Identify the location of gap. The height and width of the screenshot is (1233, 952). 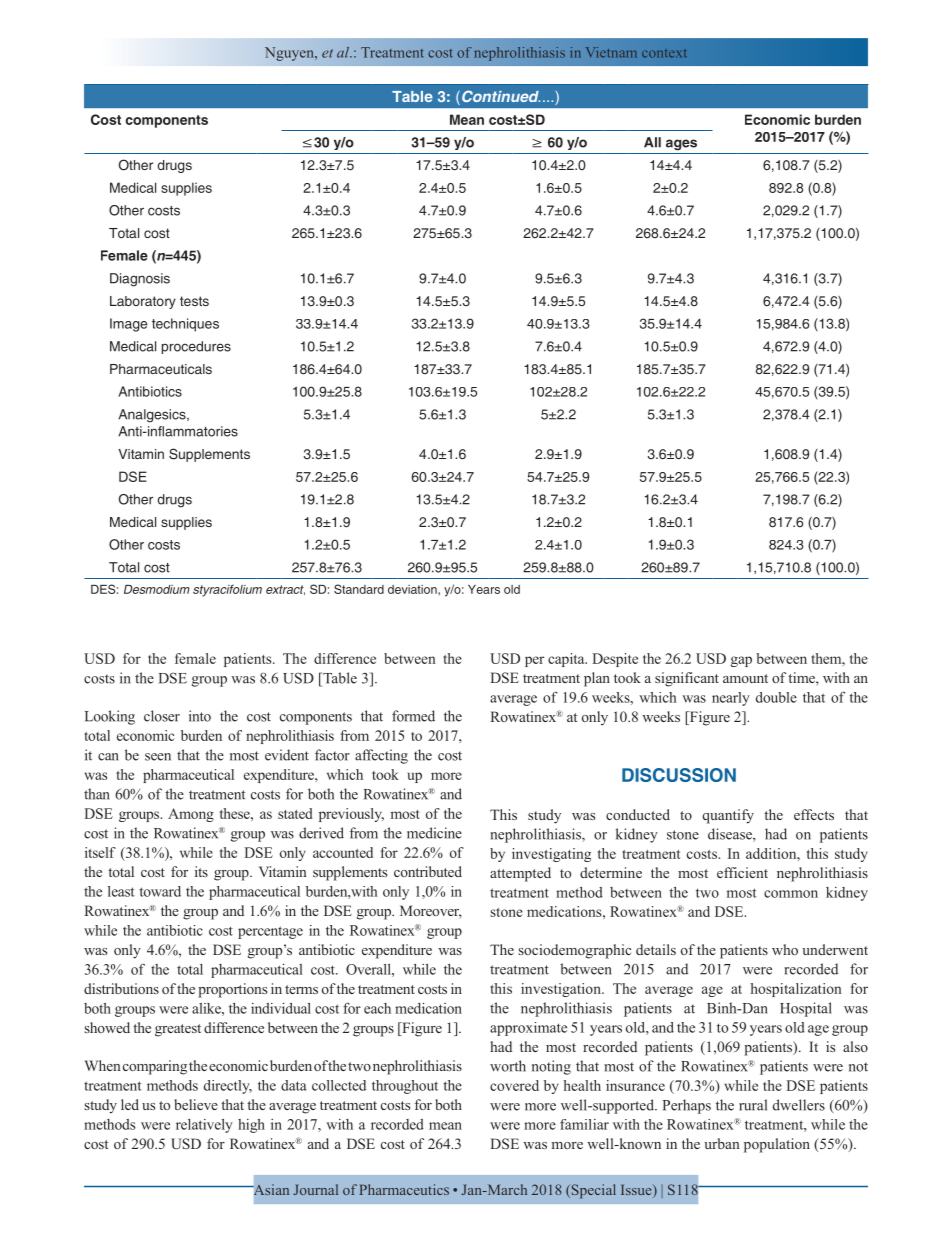
(741, 661).
